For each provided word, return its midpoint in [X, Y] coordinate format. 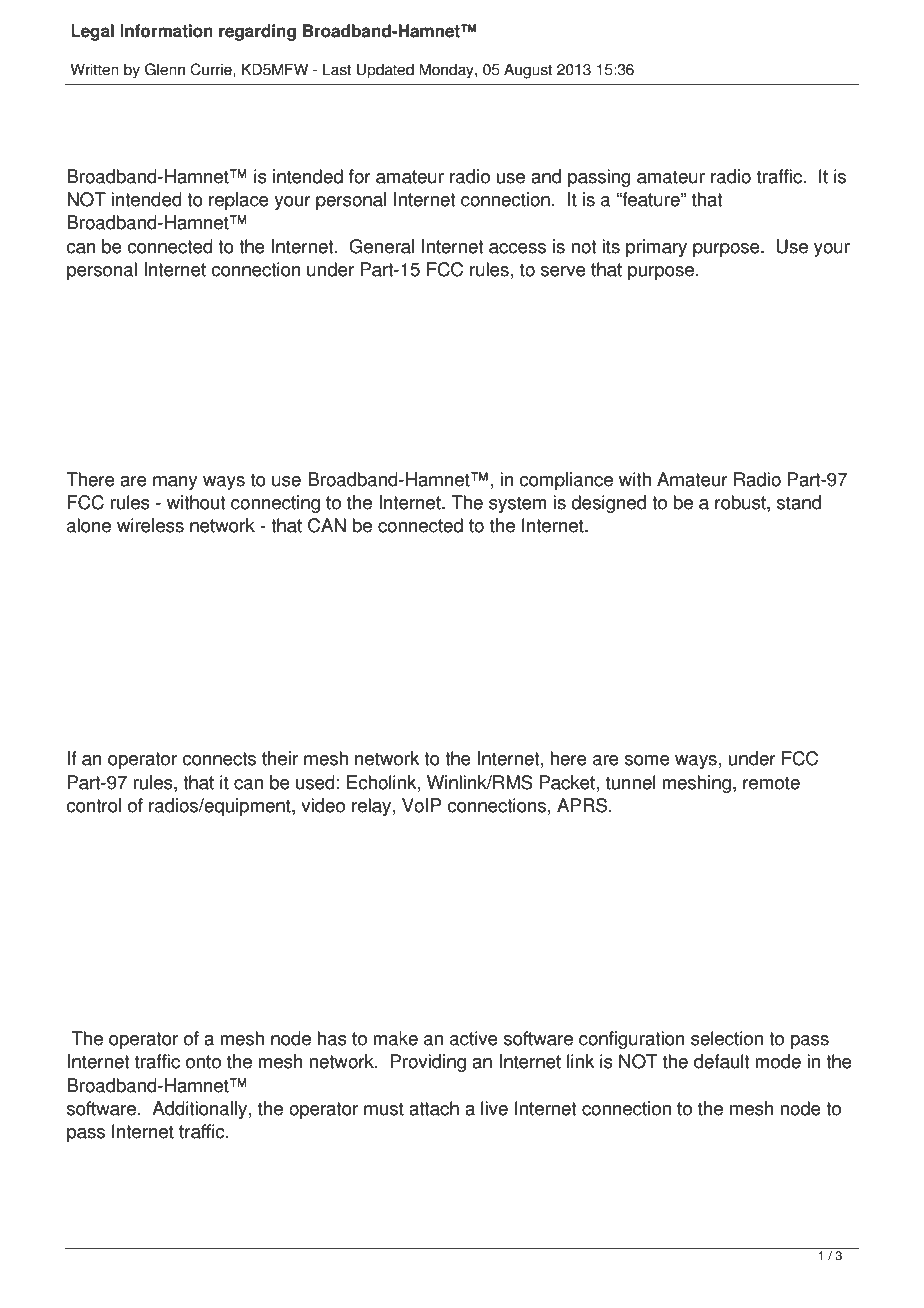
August [528, 71]
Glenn [165, 69]
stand [799, 502]
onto [203, 1062]
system [518, 504]
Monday [447, 71]
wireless [150, 525]
